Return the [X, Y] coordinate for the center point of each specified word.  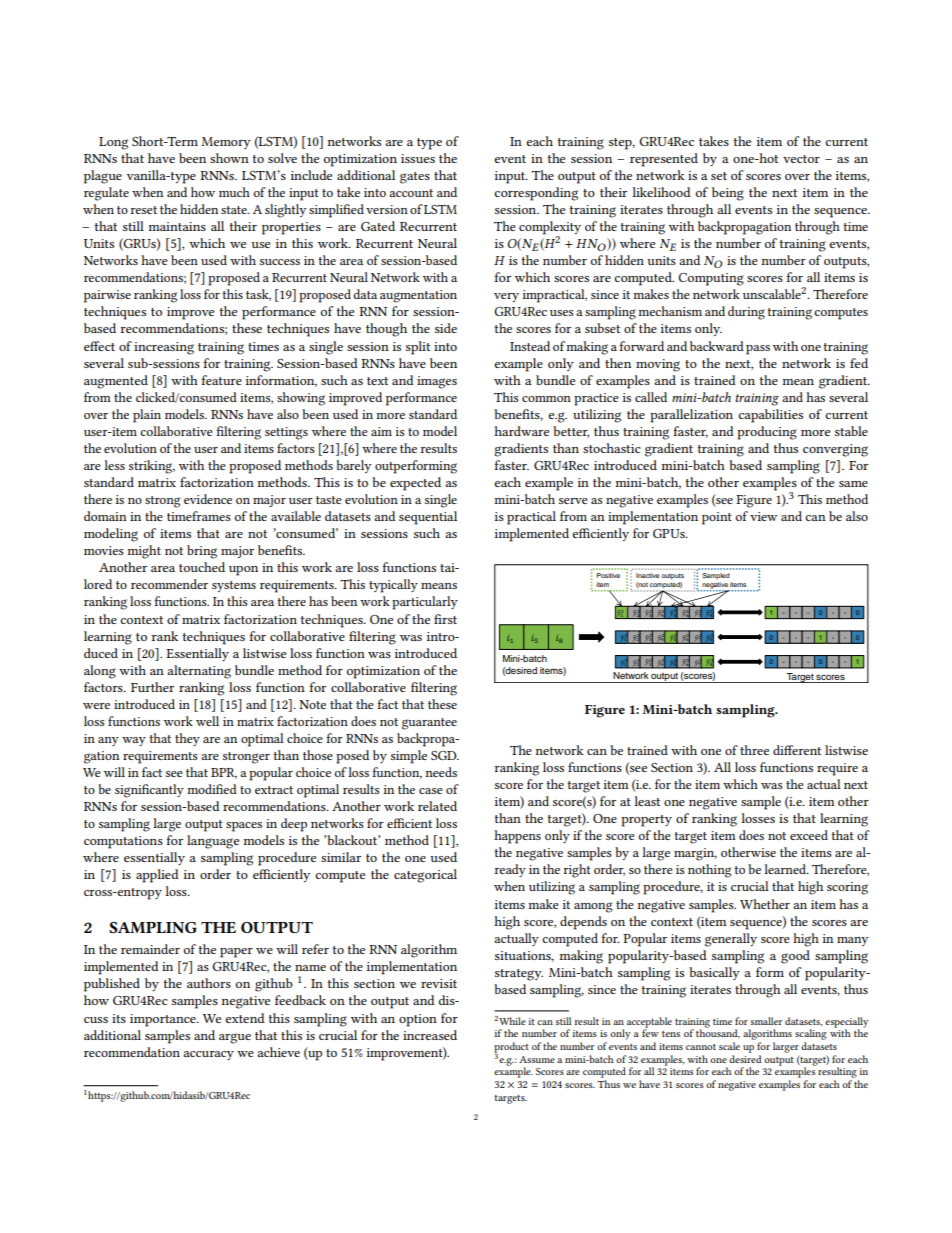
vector [801, 159]
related [437, 806]
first [445, 619]
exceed [809, 835]
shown [229, 158]
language [213, 842]
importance [164, 1020]
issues [418, 158]
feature [221, 380]
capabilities [770, 416]
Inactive [648, 575]
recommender [169, 584]
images [437, 382]
